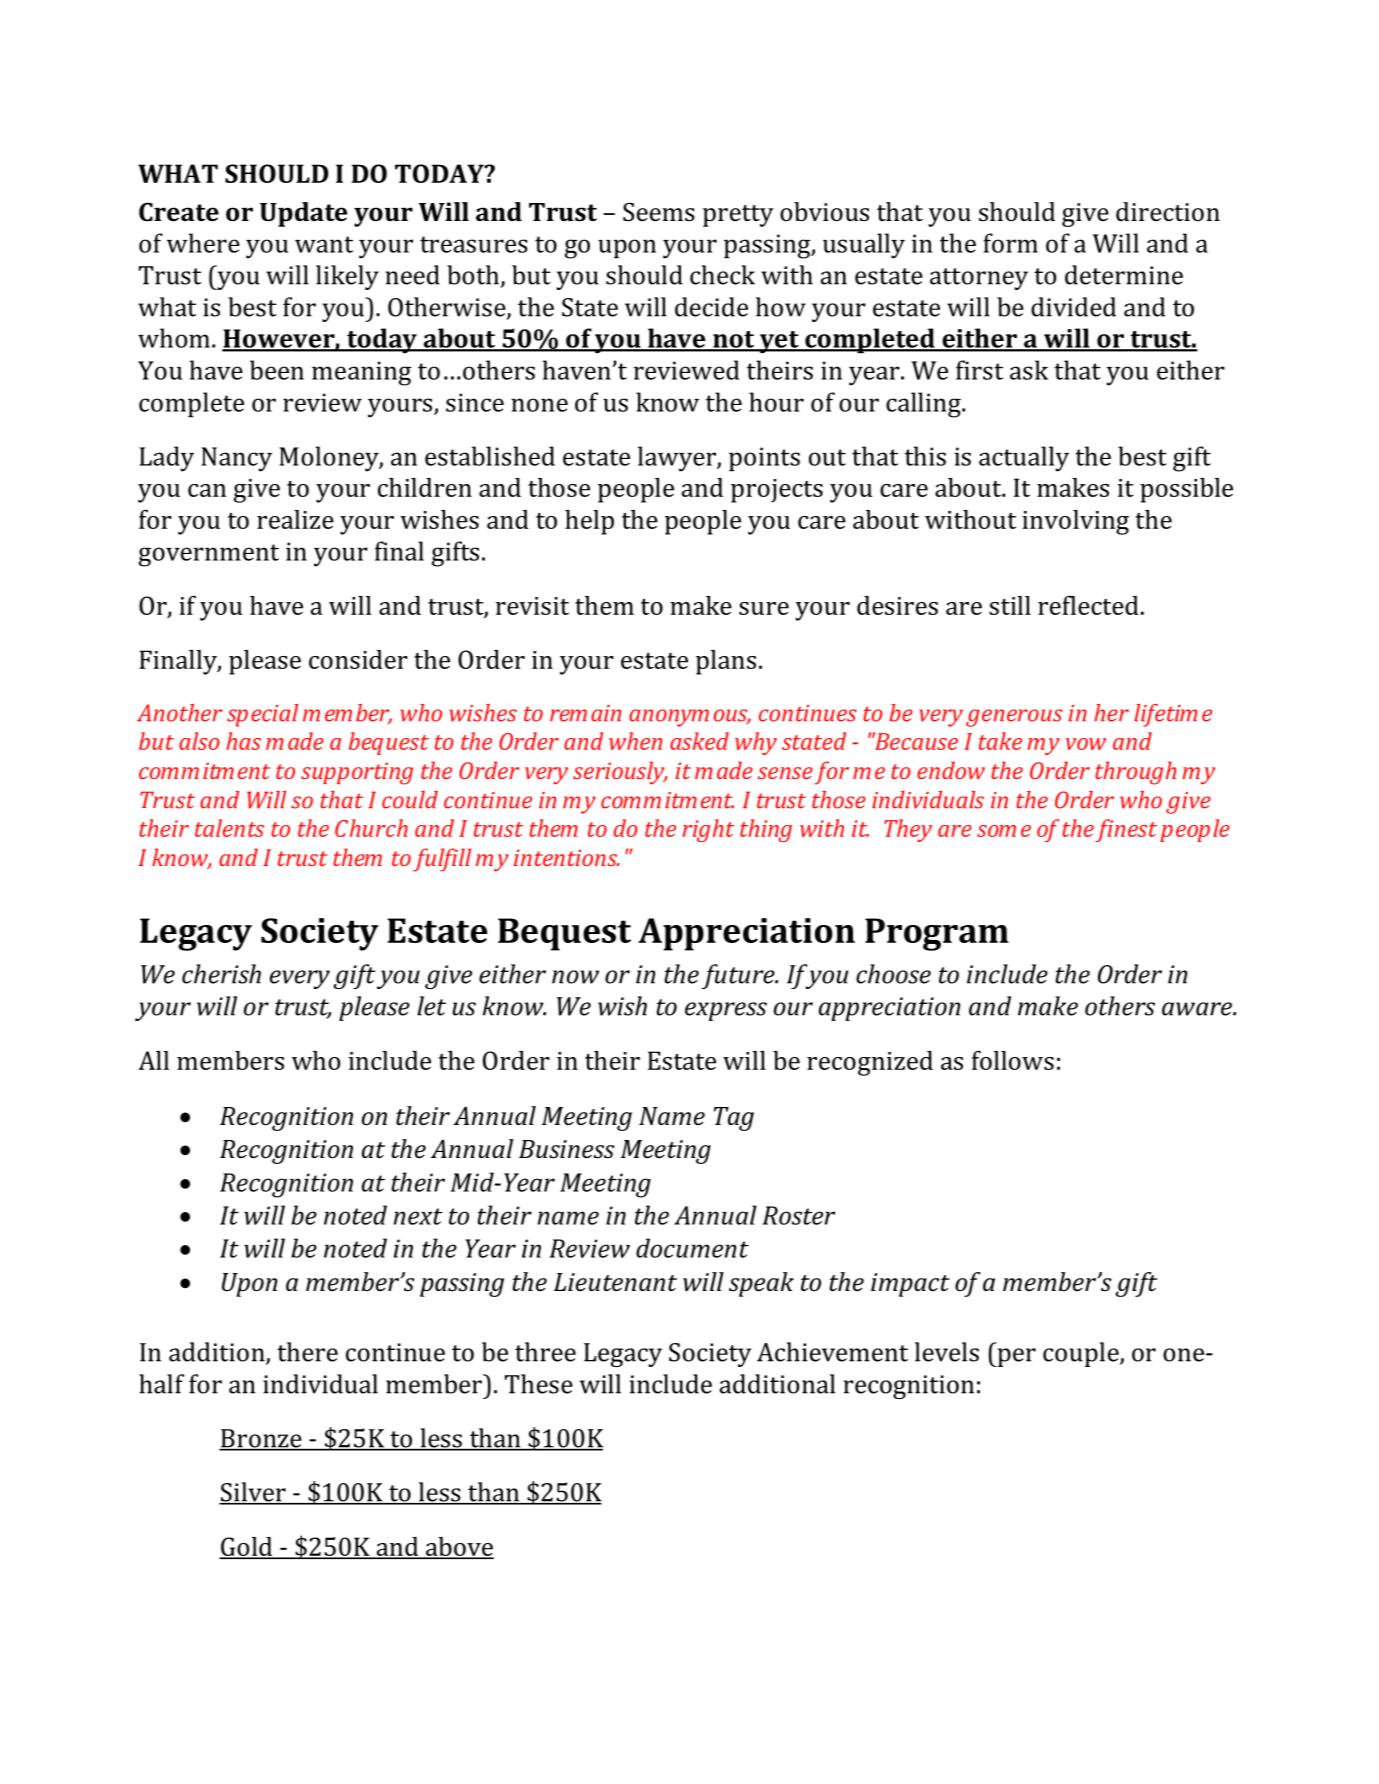 Image resolution: width=1379 pixels, height=1784 pixels. Describe the element at coordinates (1075, 522) in the document. I see `involving` at that location.
